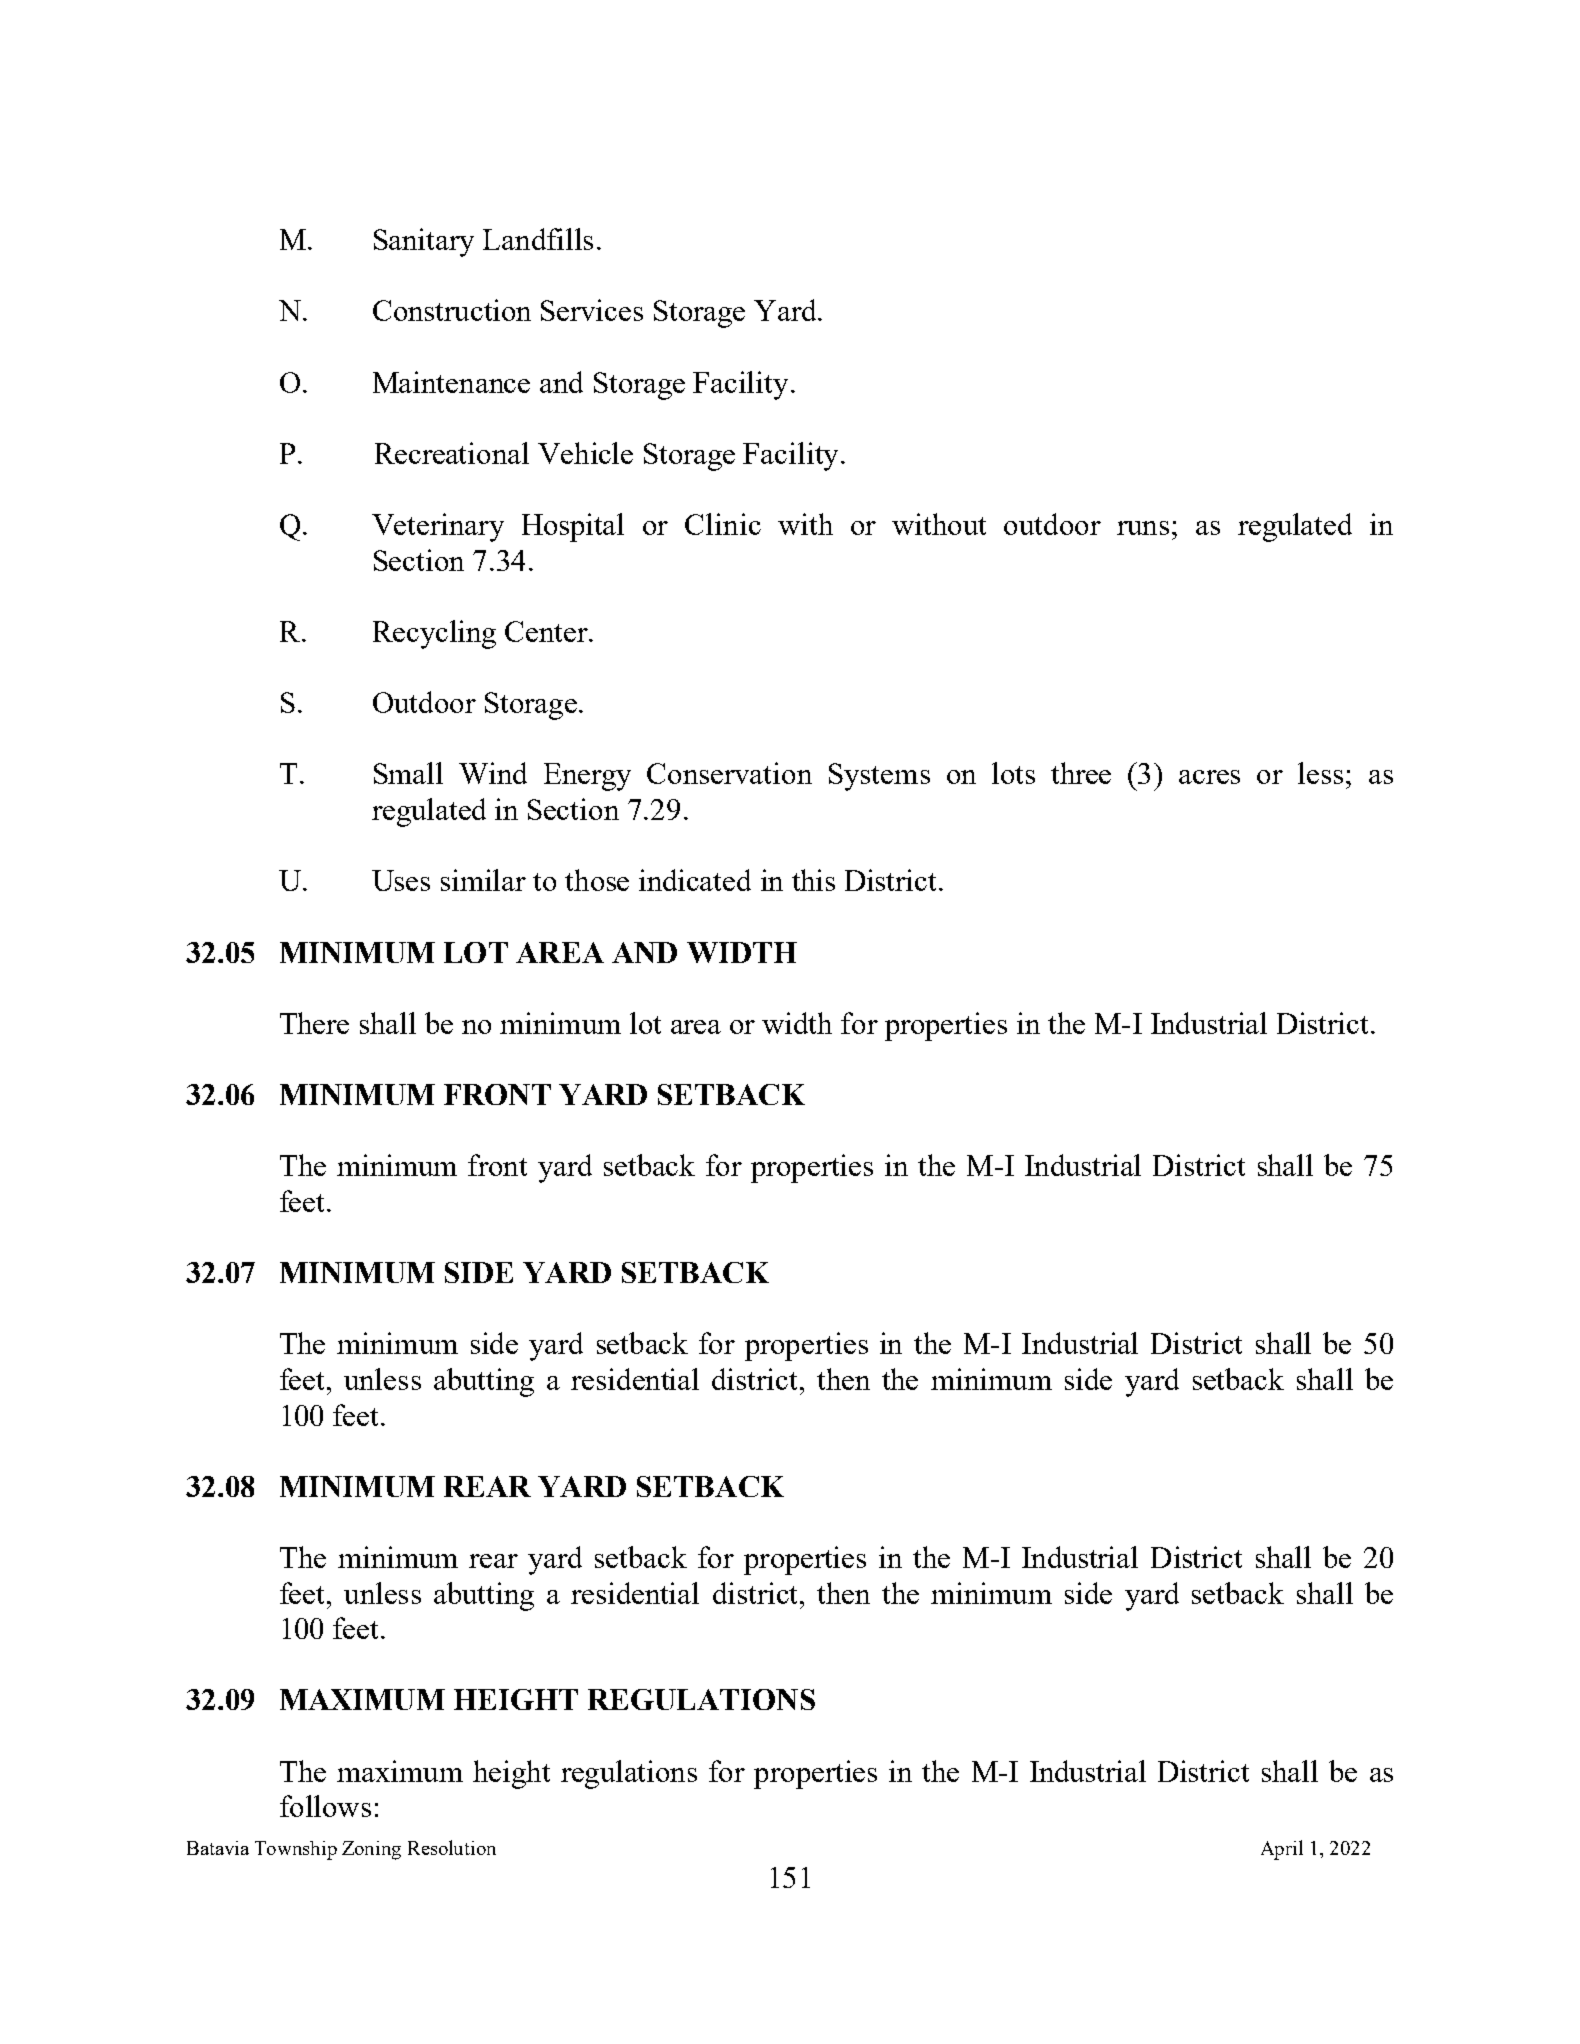 This screenshot has width=1580, height=2044. I want to click on Sanitary, so click(424, 242).
